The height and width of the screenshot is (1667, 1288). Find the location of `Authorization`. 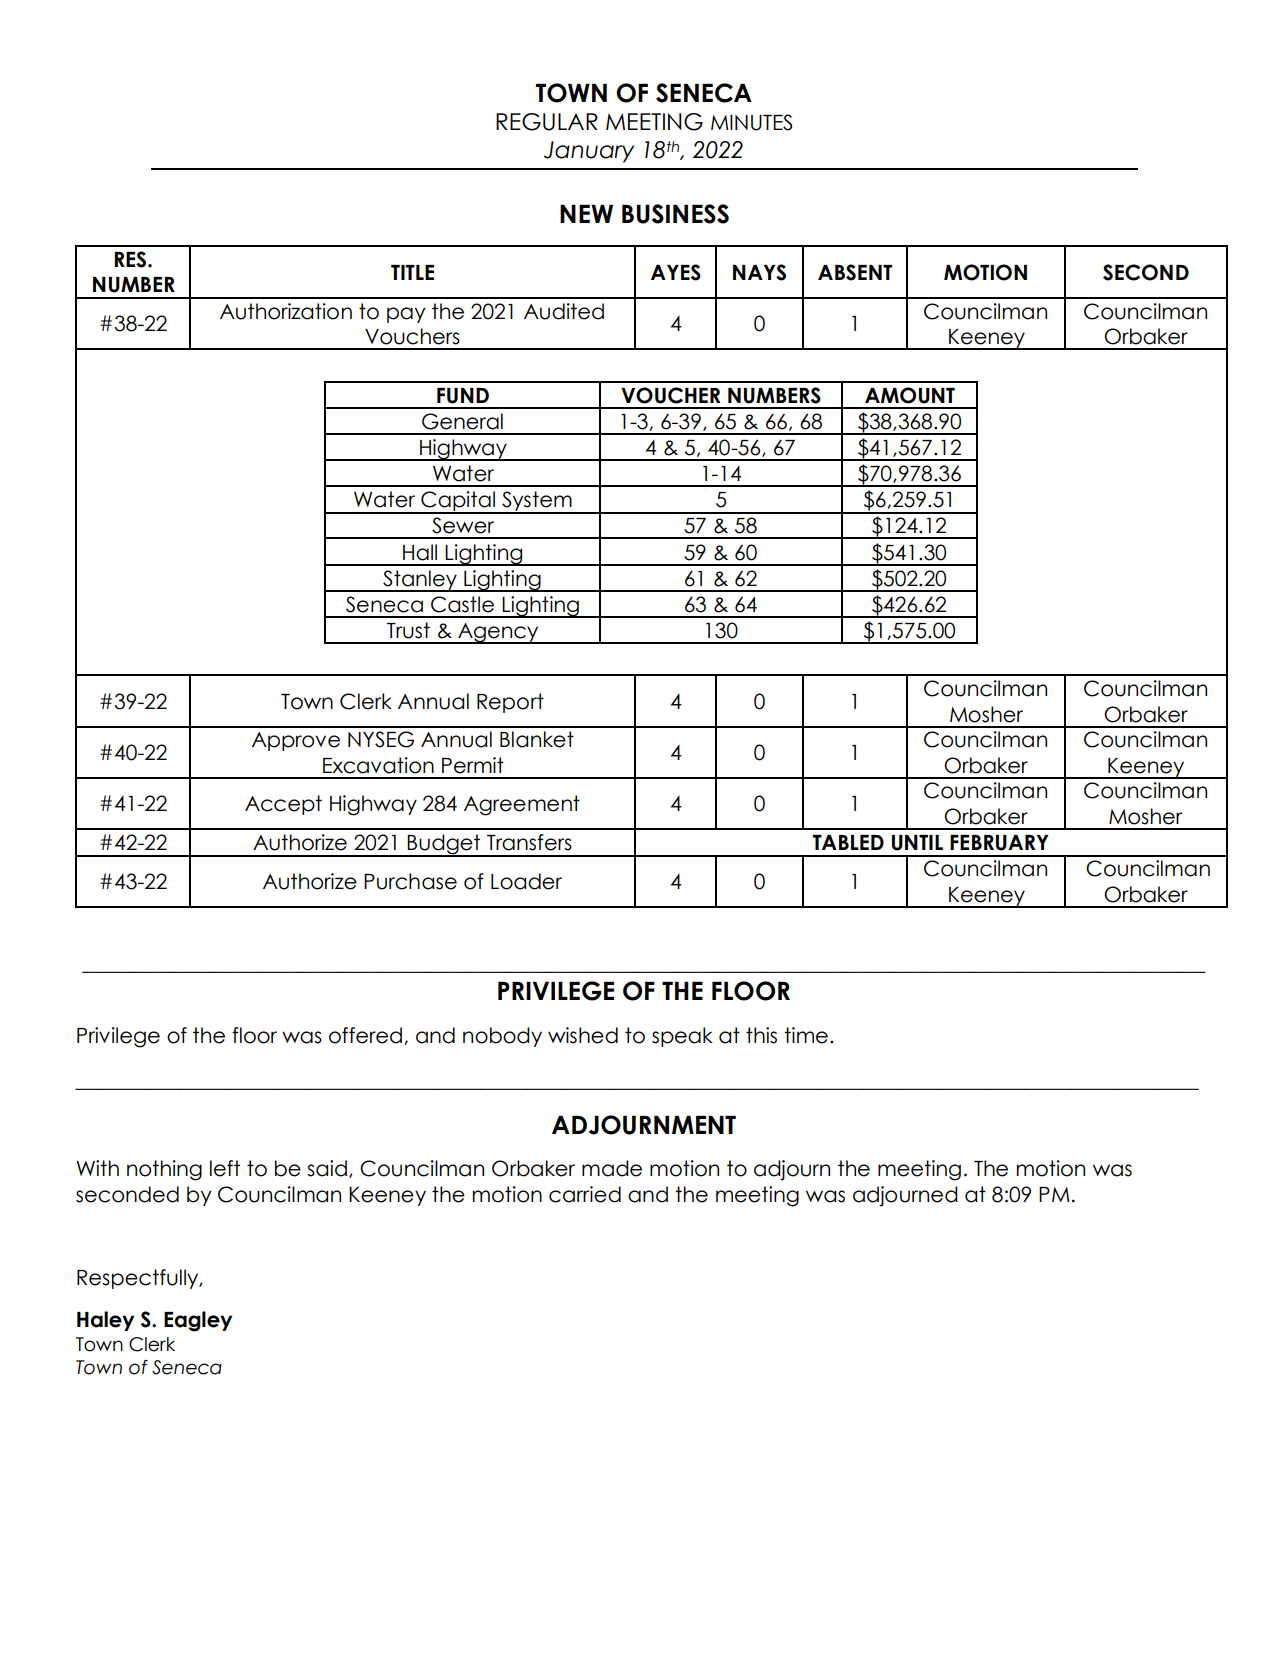

Authorization is located at coordinates (286, 311).
